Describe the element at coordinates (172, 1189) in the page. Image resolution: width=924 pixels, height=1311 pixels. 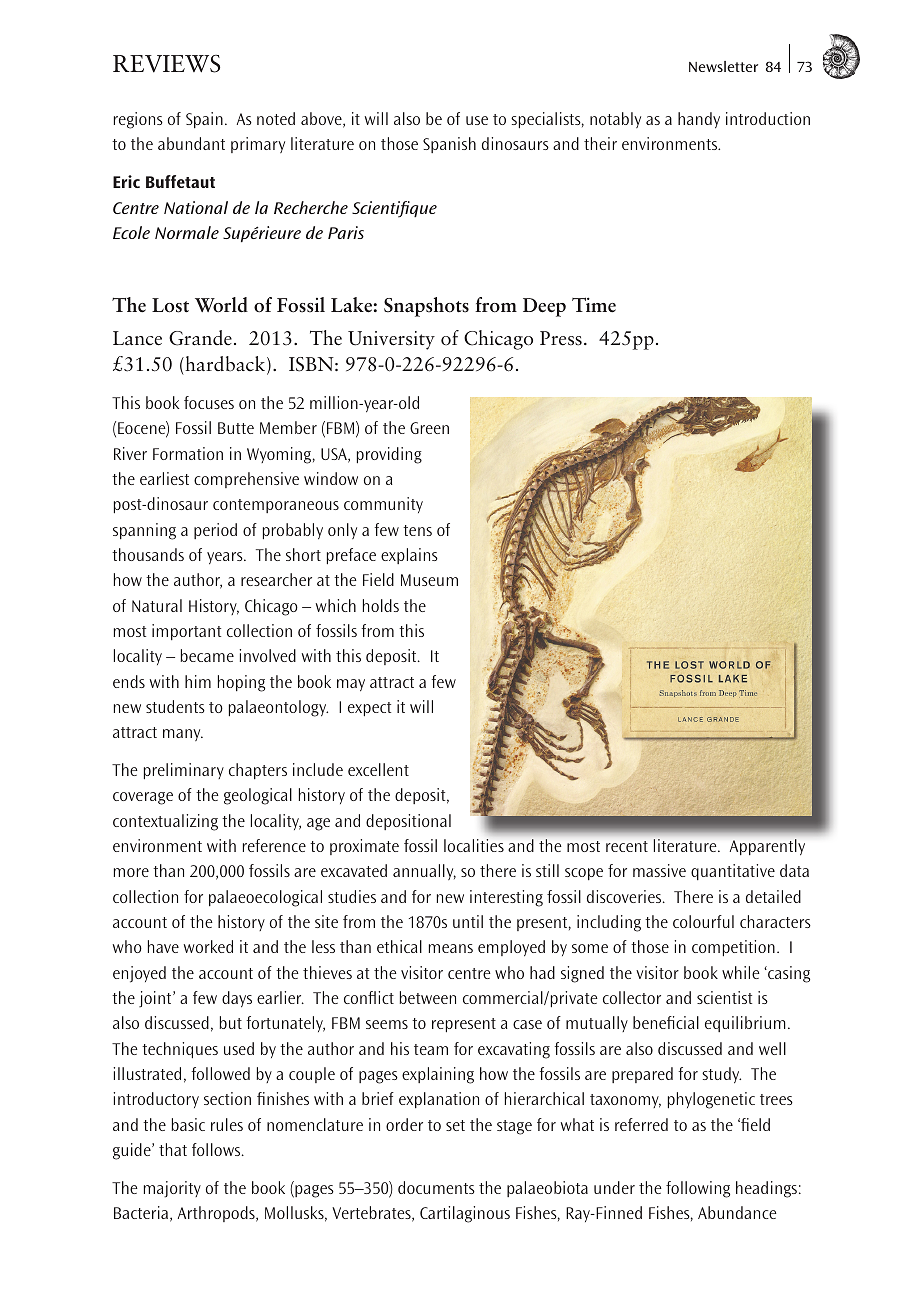
I see `majority` at that location.
